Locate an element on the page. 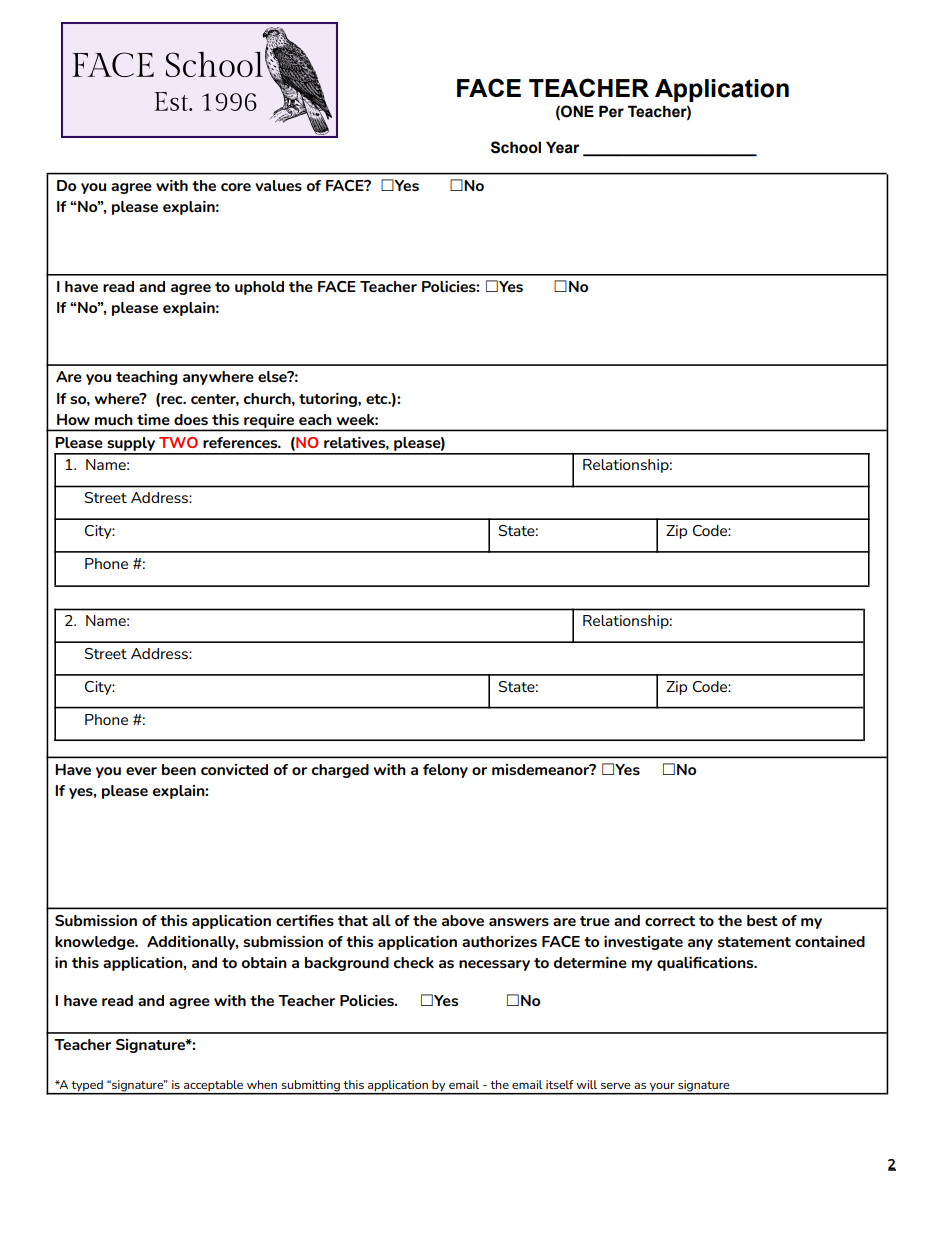 The height and width of the image is (1233, 952). best is located at coordinates (762, 920).
